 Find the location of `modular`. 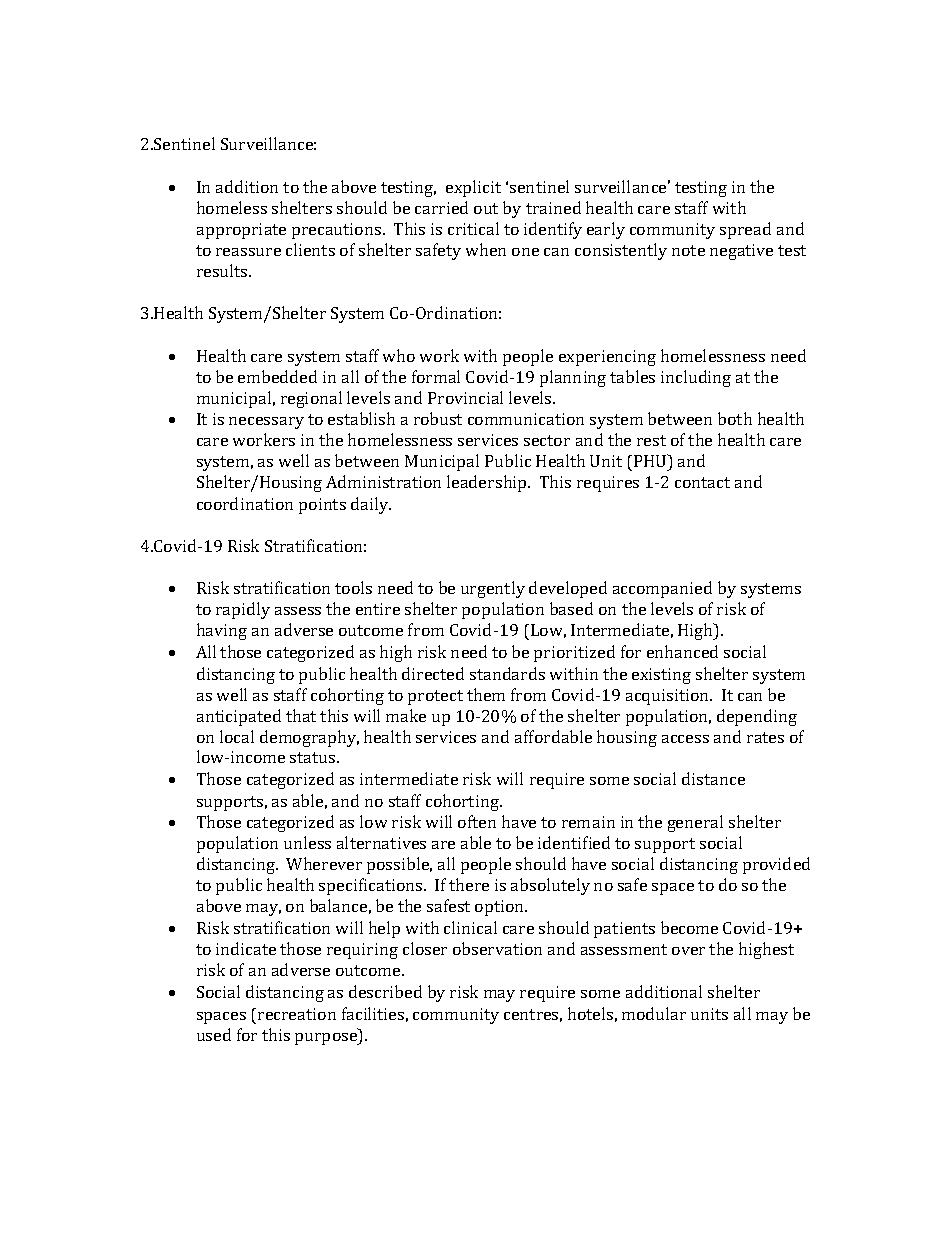

modular is located at coordinates (654, 1013).
